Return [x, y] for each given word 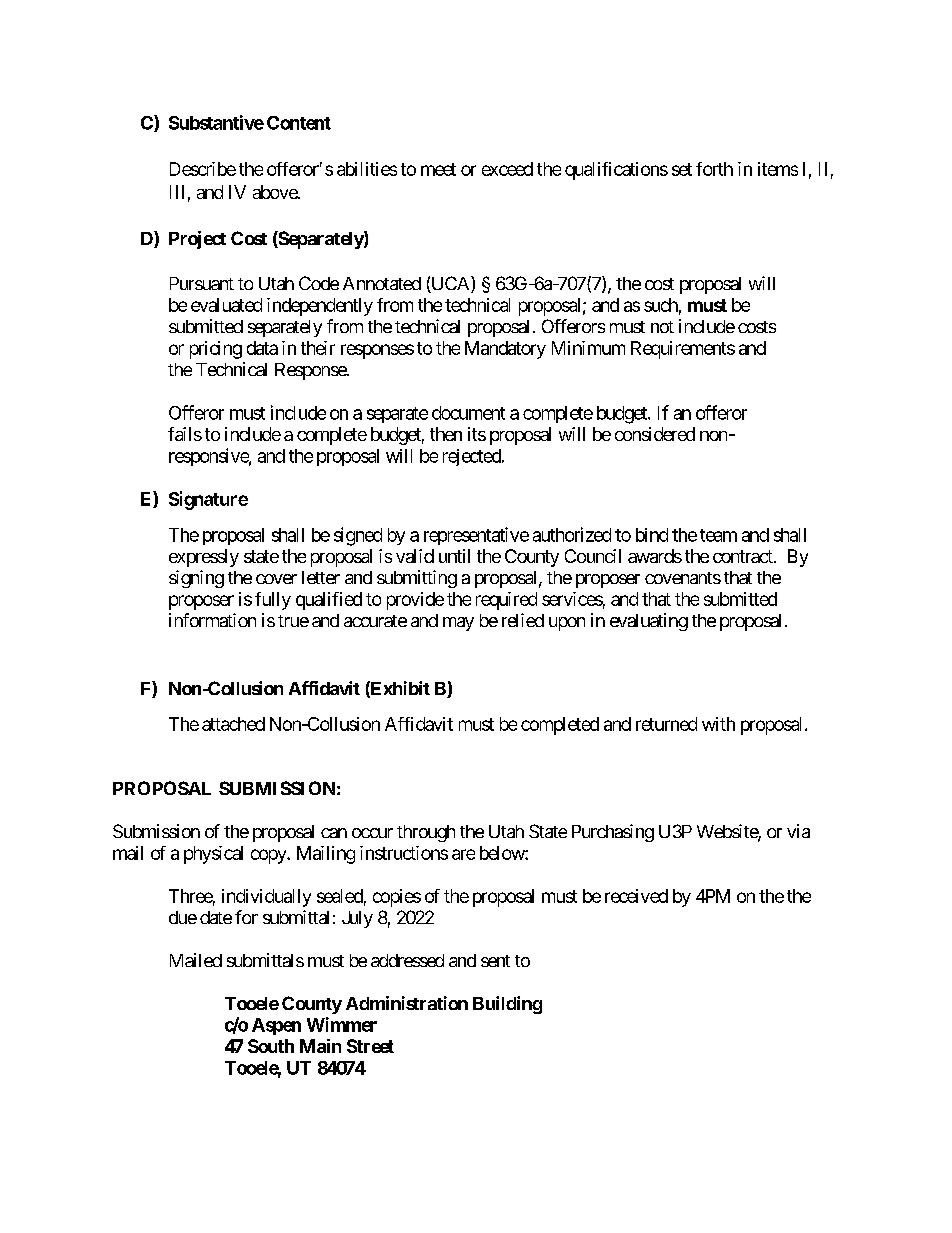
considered [655, 434]
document [468, 413]
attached [233, 724]
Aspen [276, 1026]
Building [507, 1005]
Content [299, 123]
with [718, 724]
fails [185, 434]
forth [714, 169]
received [636, 896]
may [458, 624]
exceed [507, 169]
